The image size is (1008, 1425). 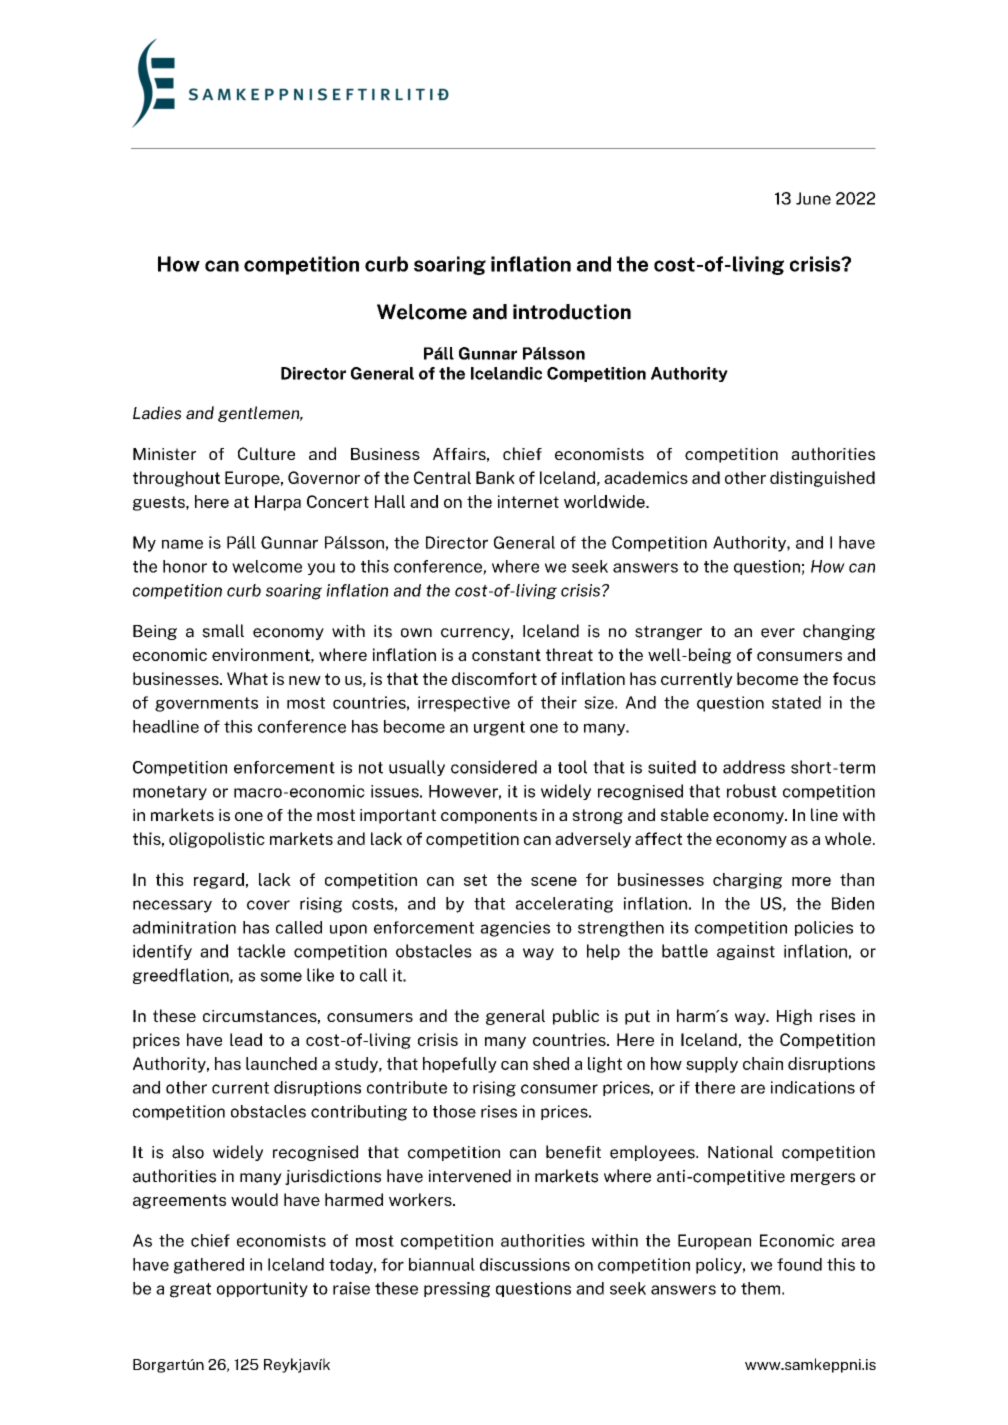 I want to click on address, so click(x=754, y=767).
